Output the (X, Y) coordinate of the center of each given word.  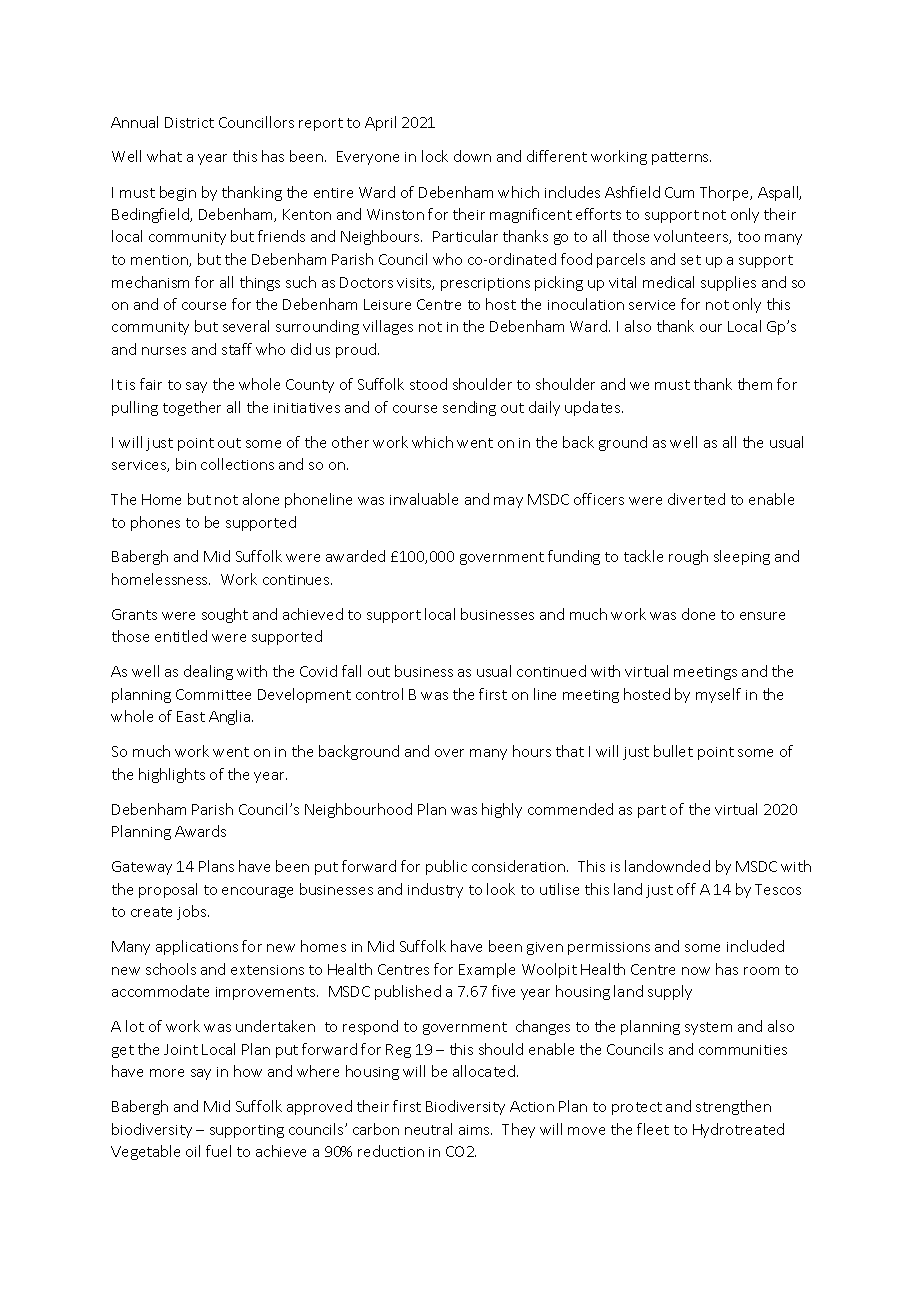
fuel (218, 1151)
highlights (172, 775)
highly (502, 810)
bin (186, 464)
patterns (681, 158)
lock (435, 156)
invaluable (424, 499)
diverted (696, 499)
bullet (673, 751)
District (189, 122)
